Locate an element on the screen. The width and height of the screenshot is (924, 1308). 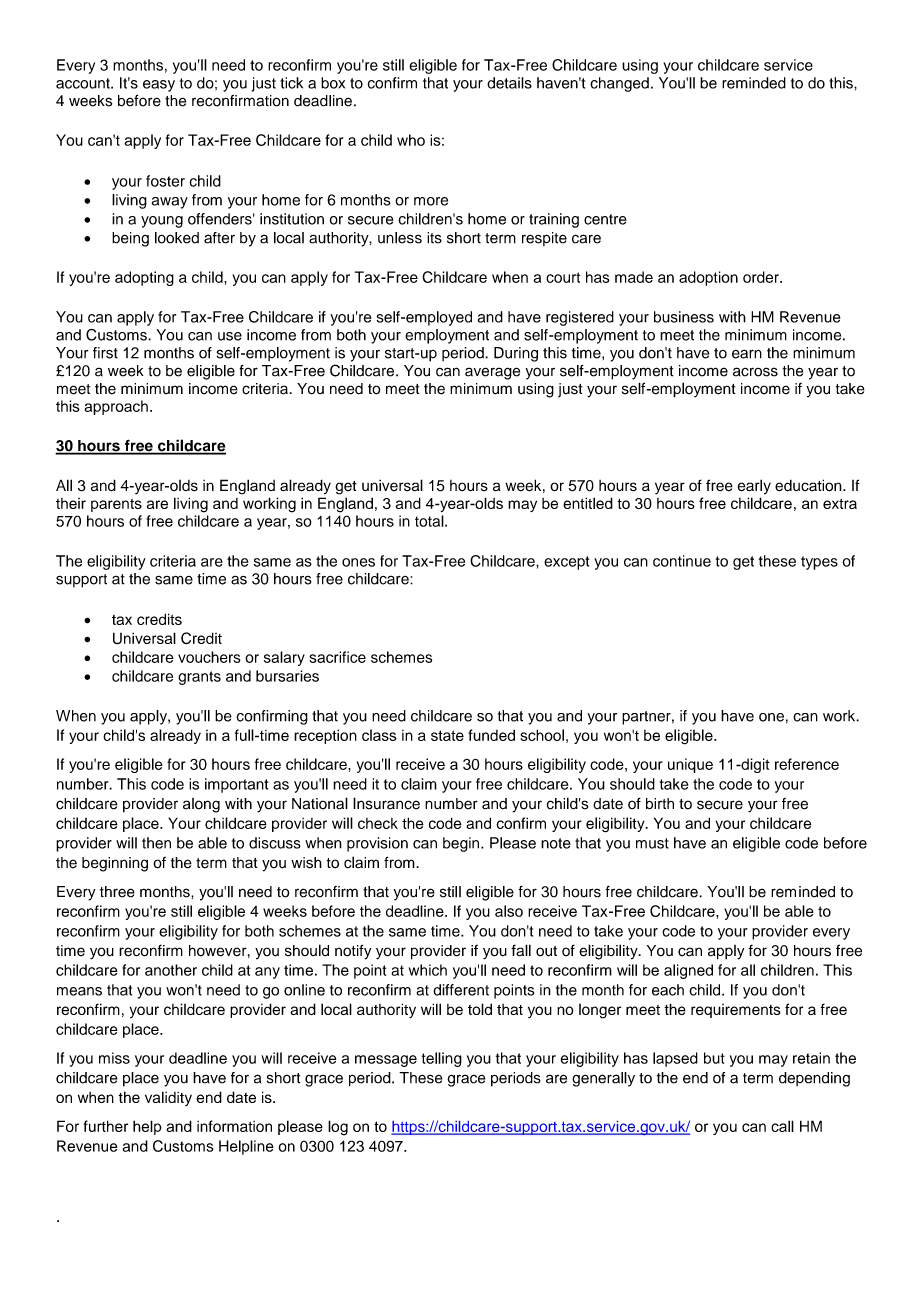
vouchers is located at coordinates (209, 657).
